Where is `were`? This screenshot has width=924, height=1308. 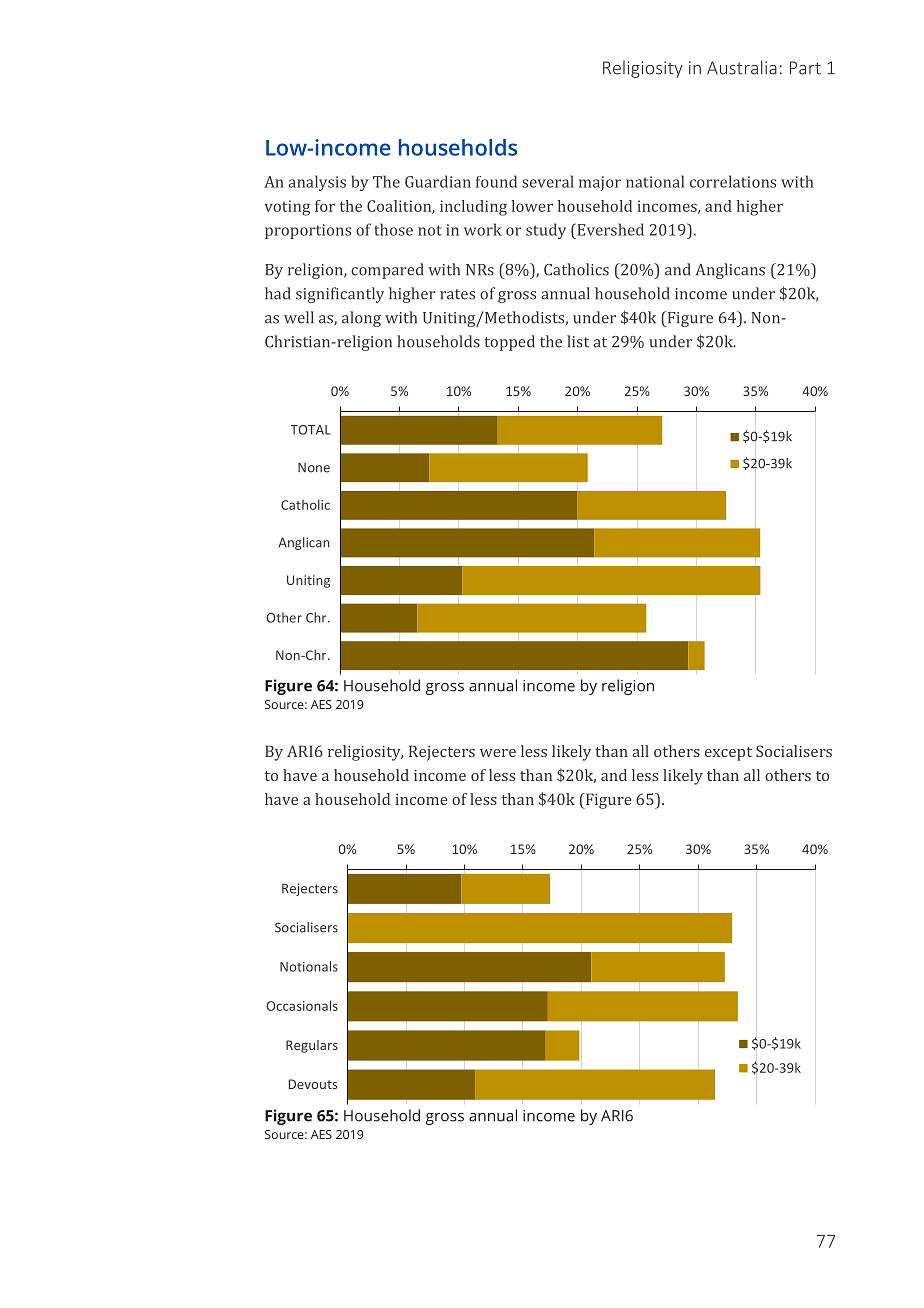
were is located at coordinates (498, 753).
